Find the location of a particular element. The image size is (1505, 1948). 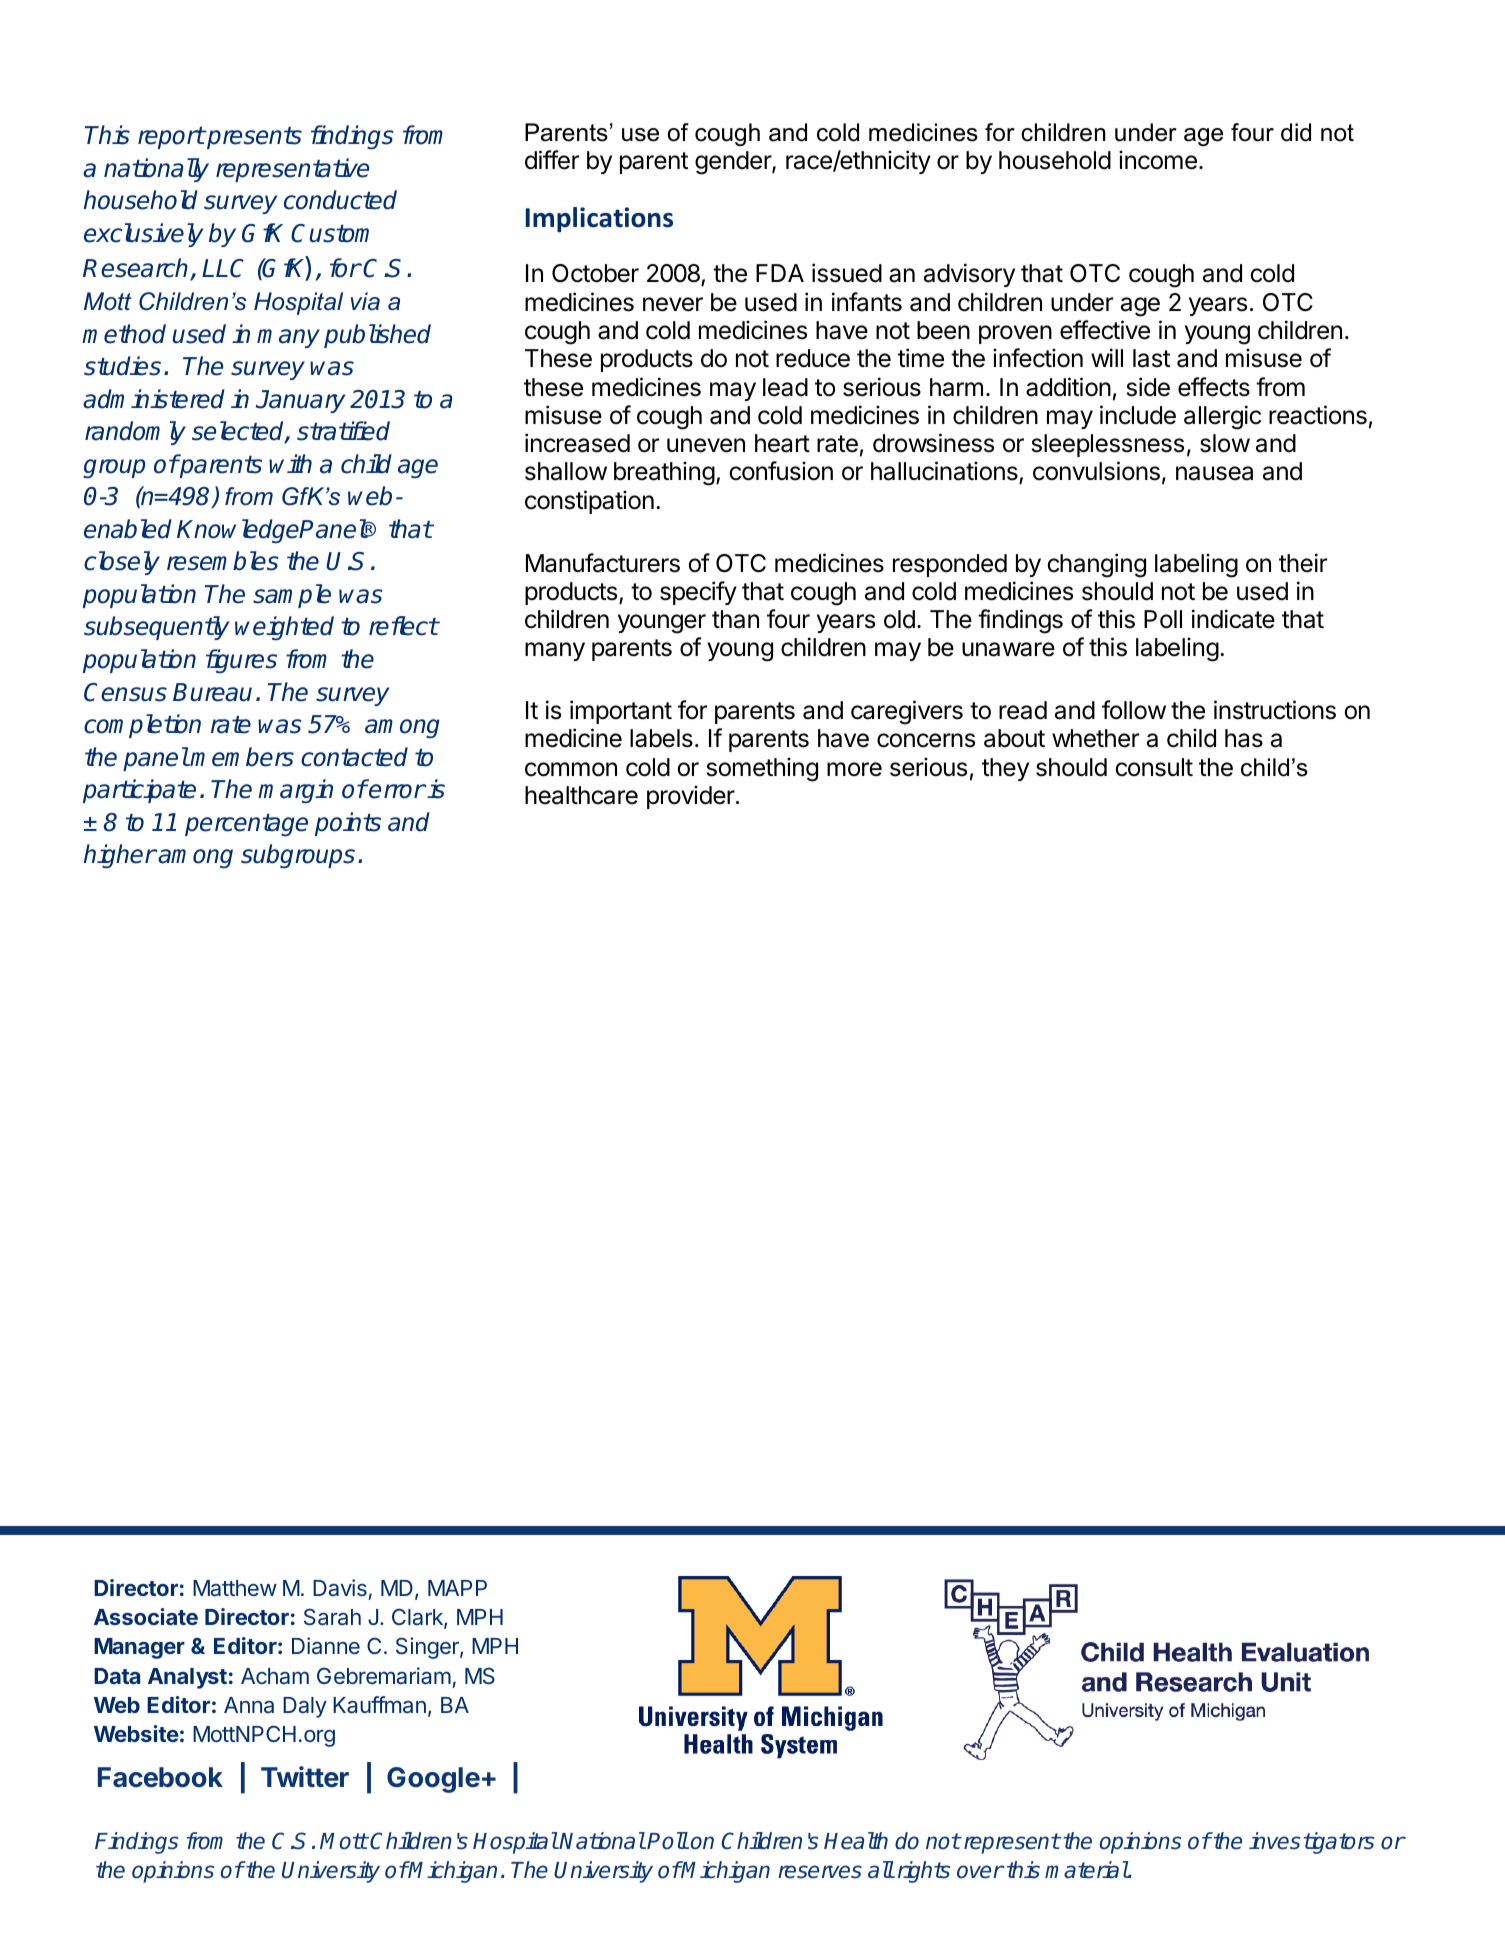

income is located at coordinates (1158, 160).
